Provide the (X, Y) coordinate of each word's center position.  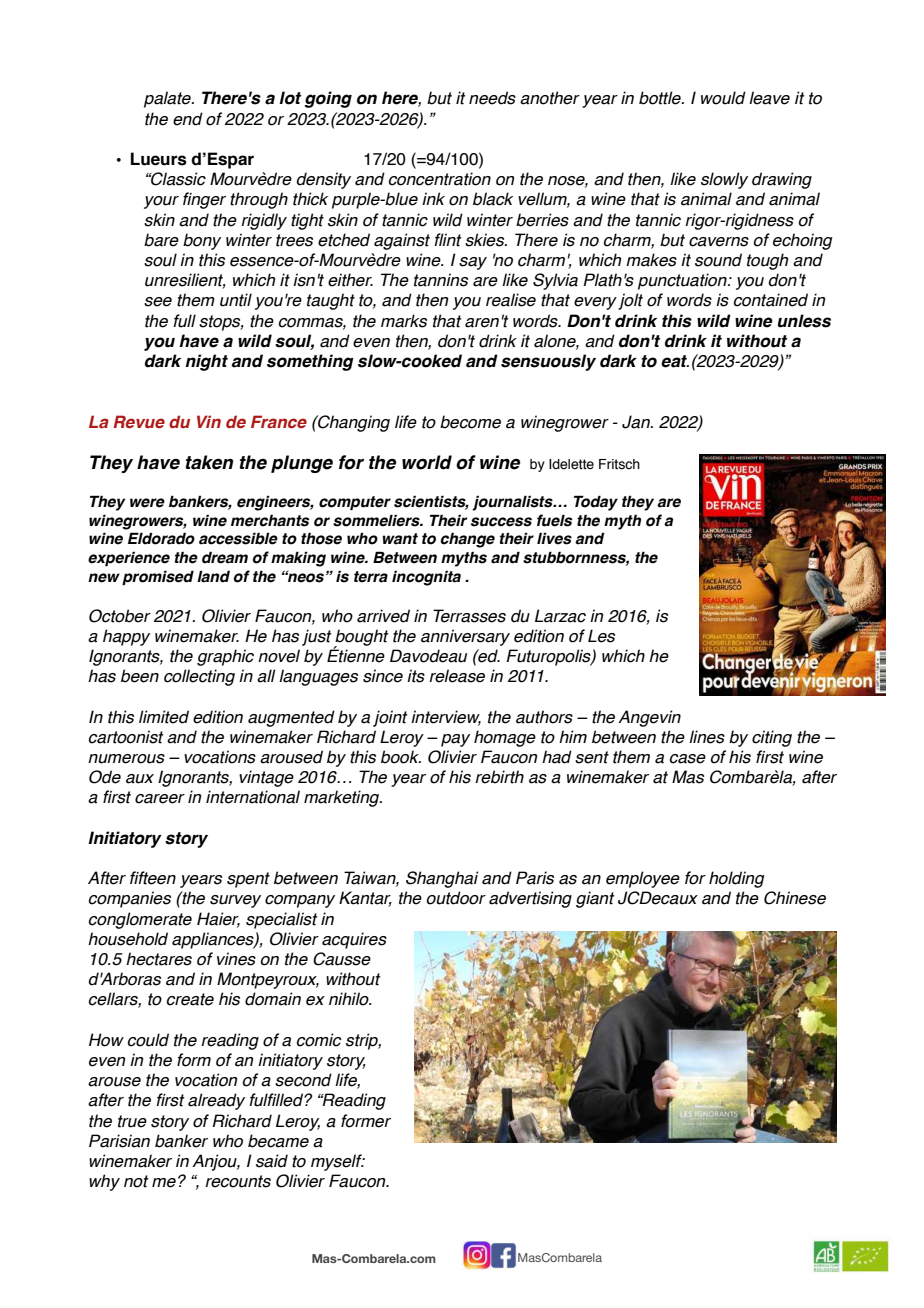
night (206, 362)
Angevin (649, 718)
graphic (225, 657)
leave (769, 98)
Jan (637, 422)
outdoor (456, 898)
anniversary (465, 637)
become (470, 422)
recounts (238, 1181)
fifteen (153, 878)
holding (737, 879)
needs (492, 98)
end (188, 119)
